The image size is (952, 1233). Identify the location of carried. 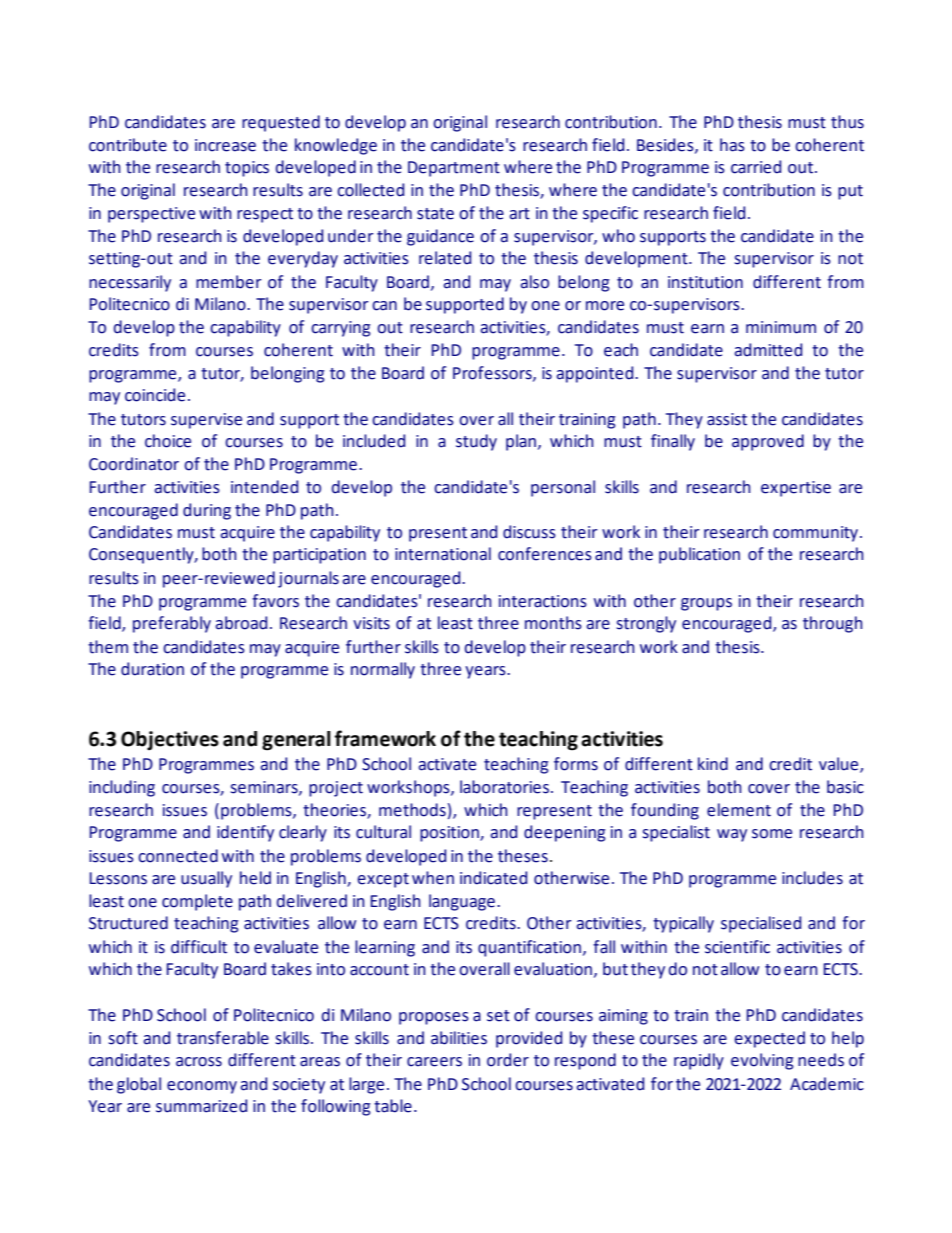
(756, 167).
